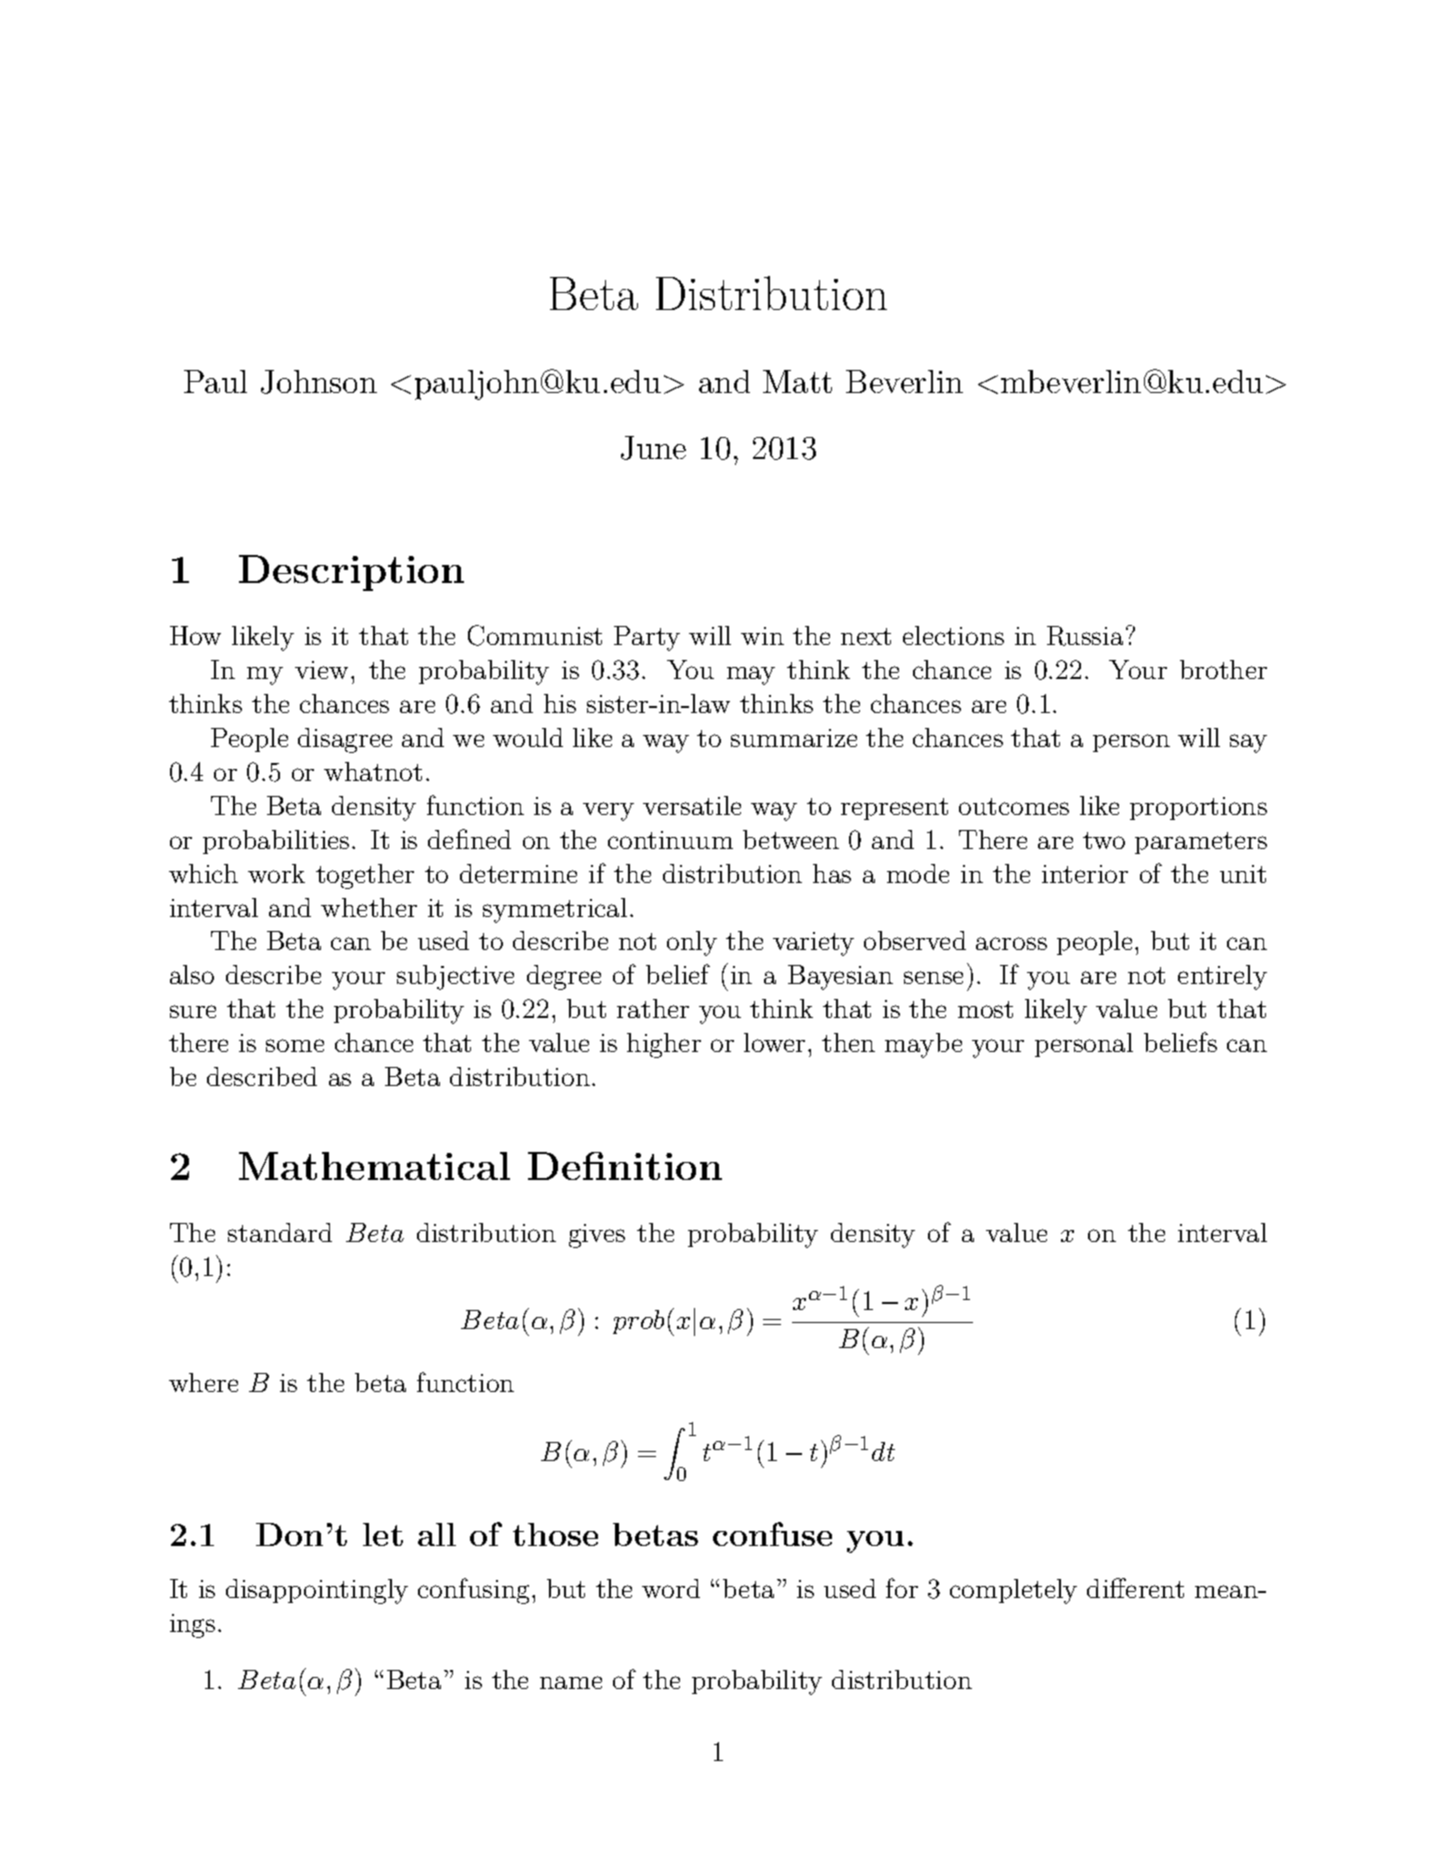 This image has width=1437, height=1860. Describe the element at coordinates (319, 382) in the image. I see `Johnson` at that location.
